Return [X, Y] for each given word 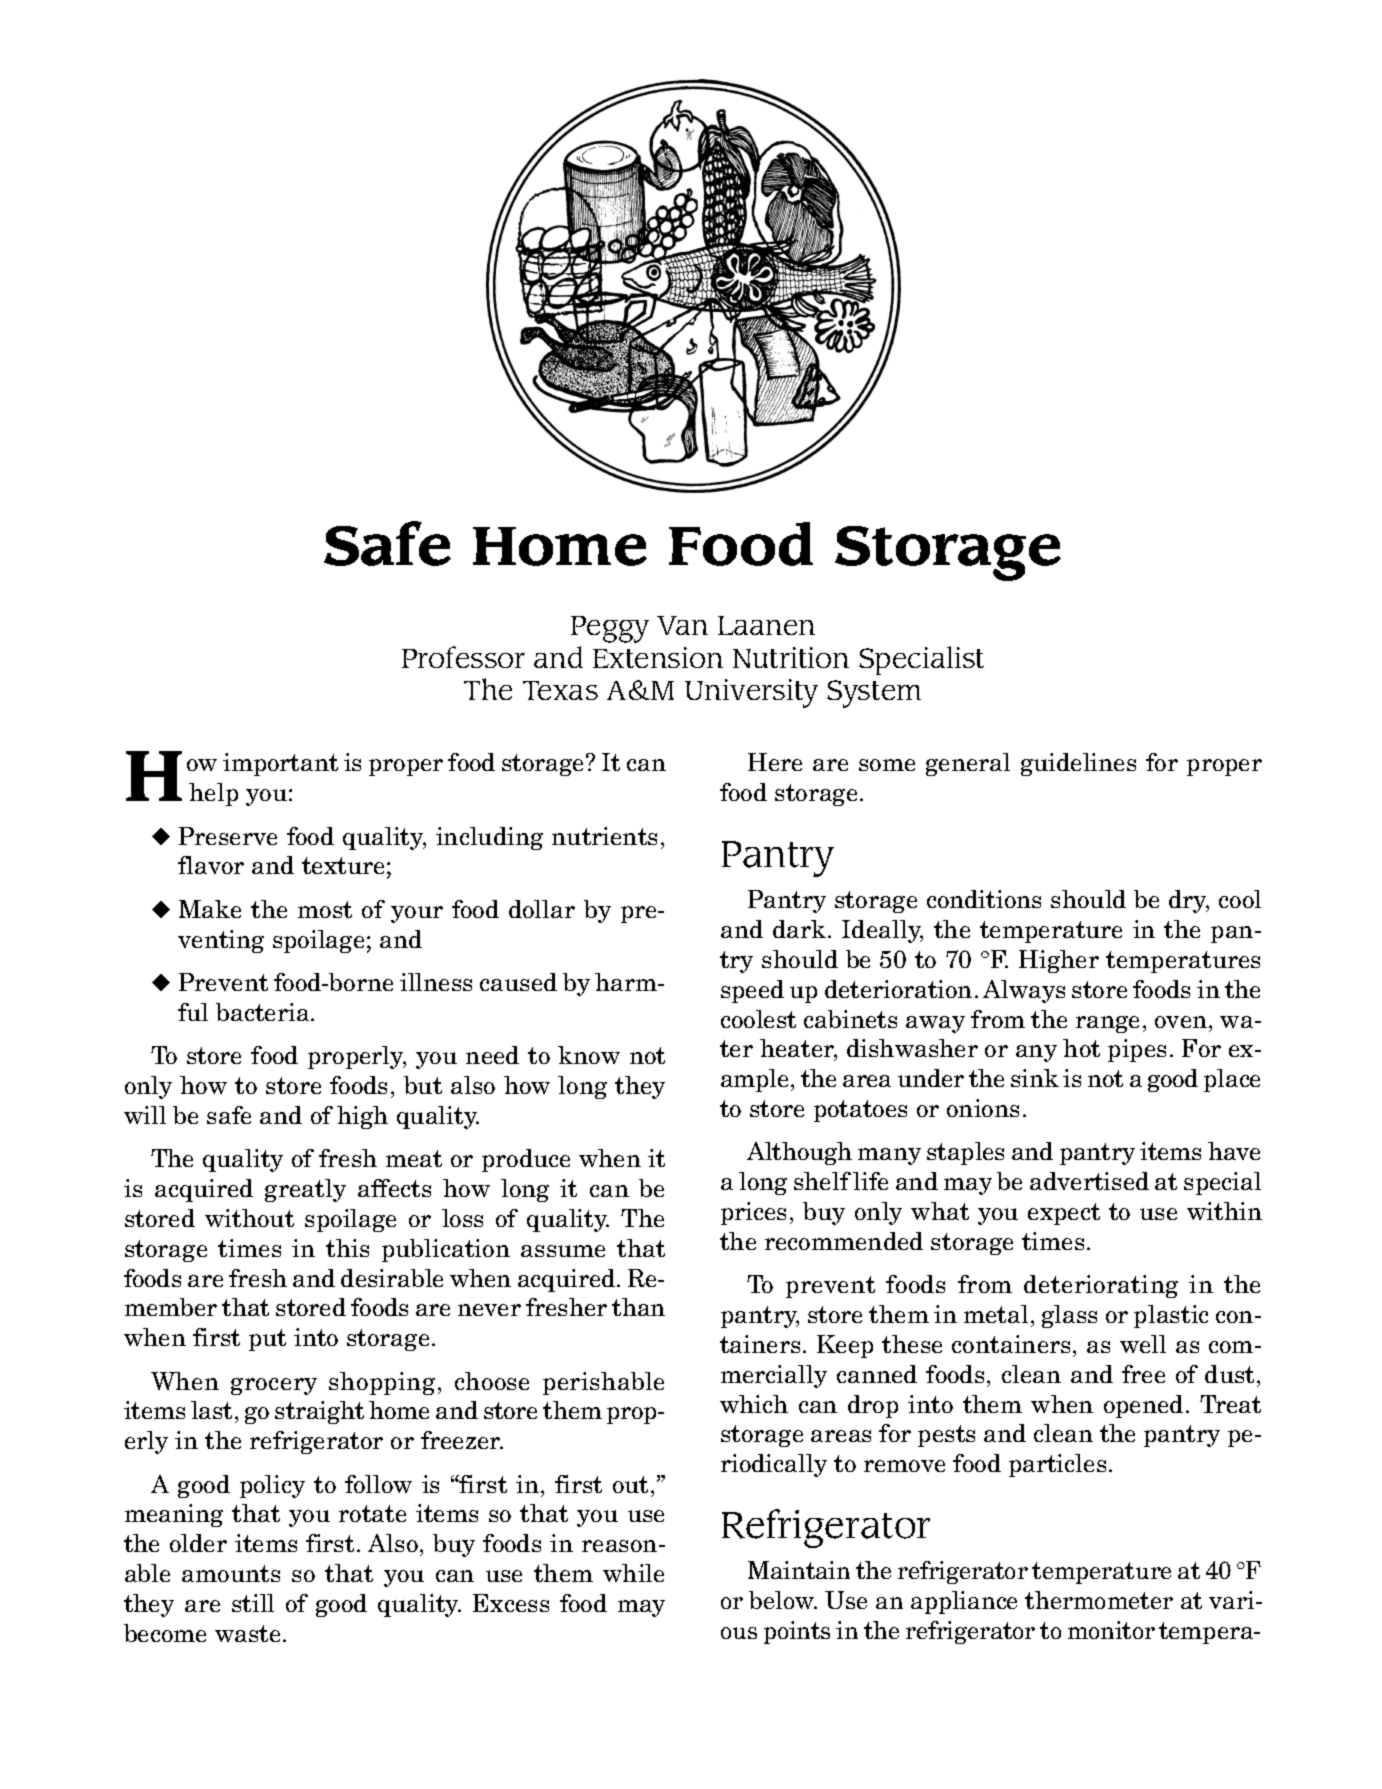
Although [799, 1153]
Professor [463, 657]
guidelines [1078, 764]
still [253, 1603]
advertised [1089, 1181]
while [633, 1573]
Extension [658, 657]
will [145, 1115]
